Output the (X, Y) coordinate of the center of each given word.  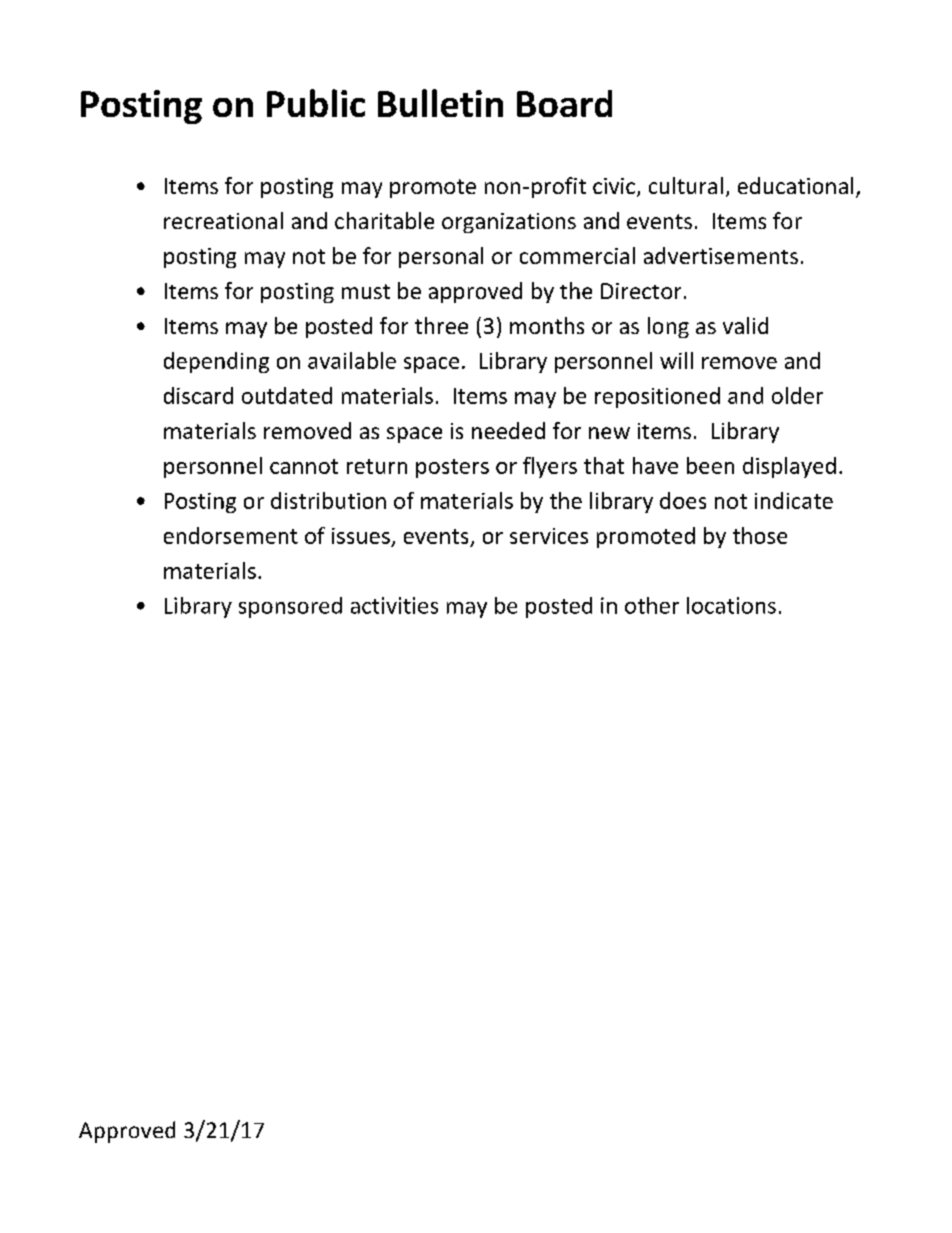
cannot (304, 466)
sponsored (290, 607)
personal (441, 257)
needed (508, 430)
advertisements (721, 255)
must (366, 291)
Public (316, 103)
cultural (686, 185)
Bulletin (440, 103)
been (710, 465)
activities (394, 605)
